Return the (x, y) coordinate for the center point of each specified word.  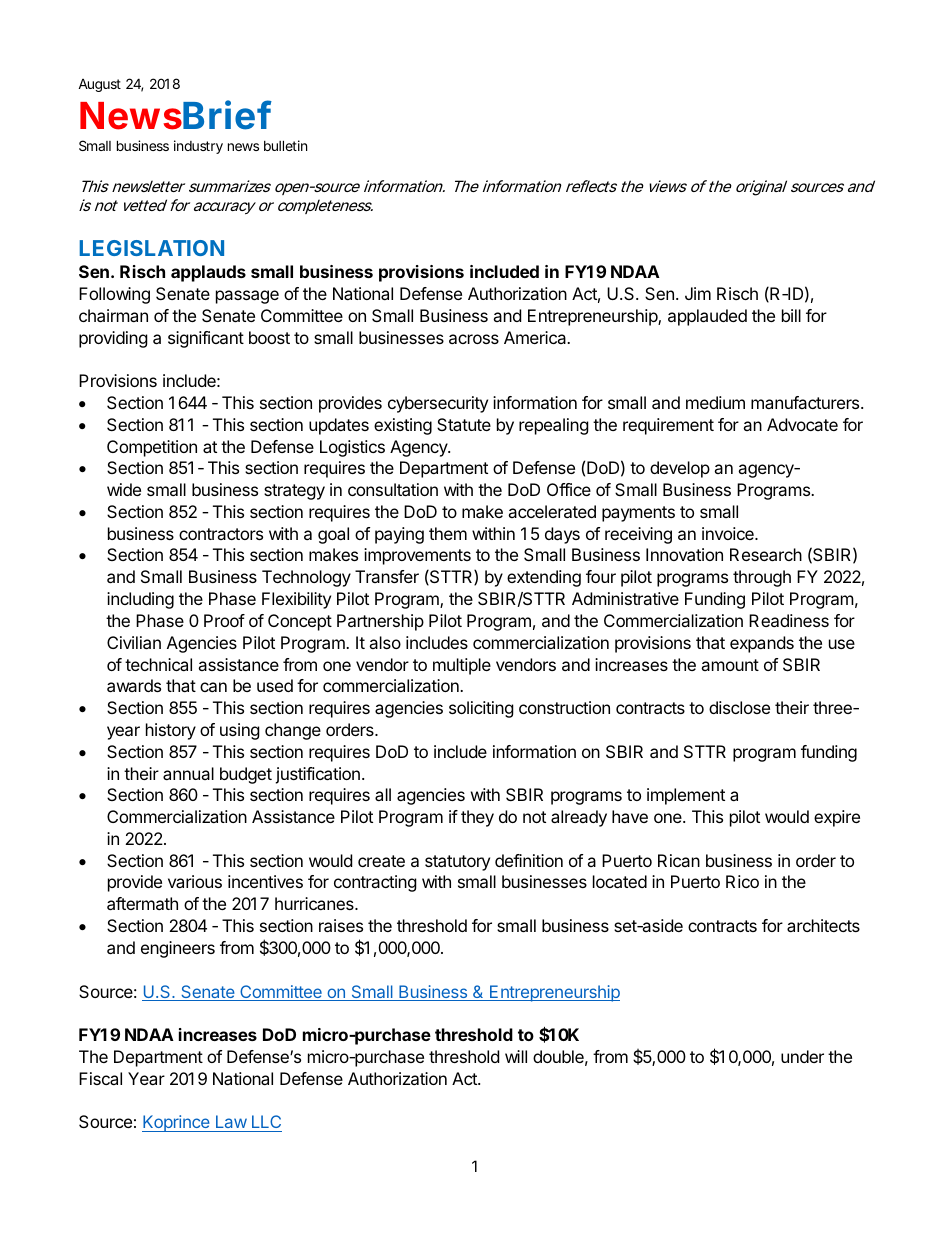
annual (188, 773)
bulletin (285, 145)
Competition (152, 448)
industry (198, 147)
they (477, 818)
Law (231, 1121)
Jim (698, 293)
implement (686, 796)
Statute (464, 424)
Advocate (802, 424)
